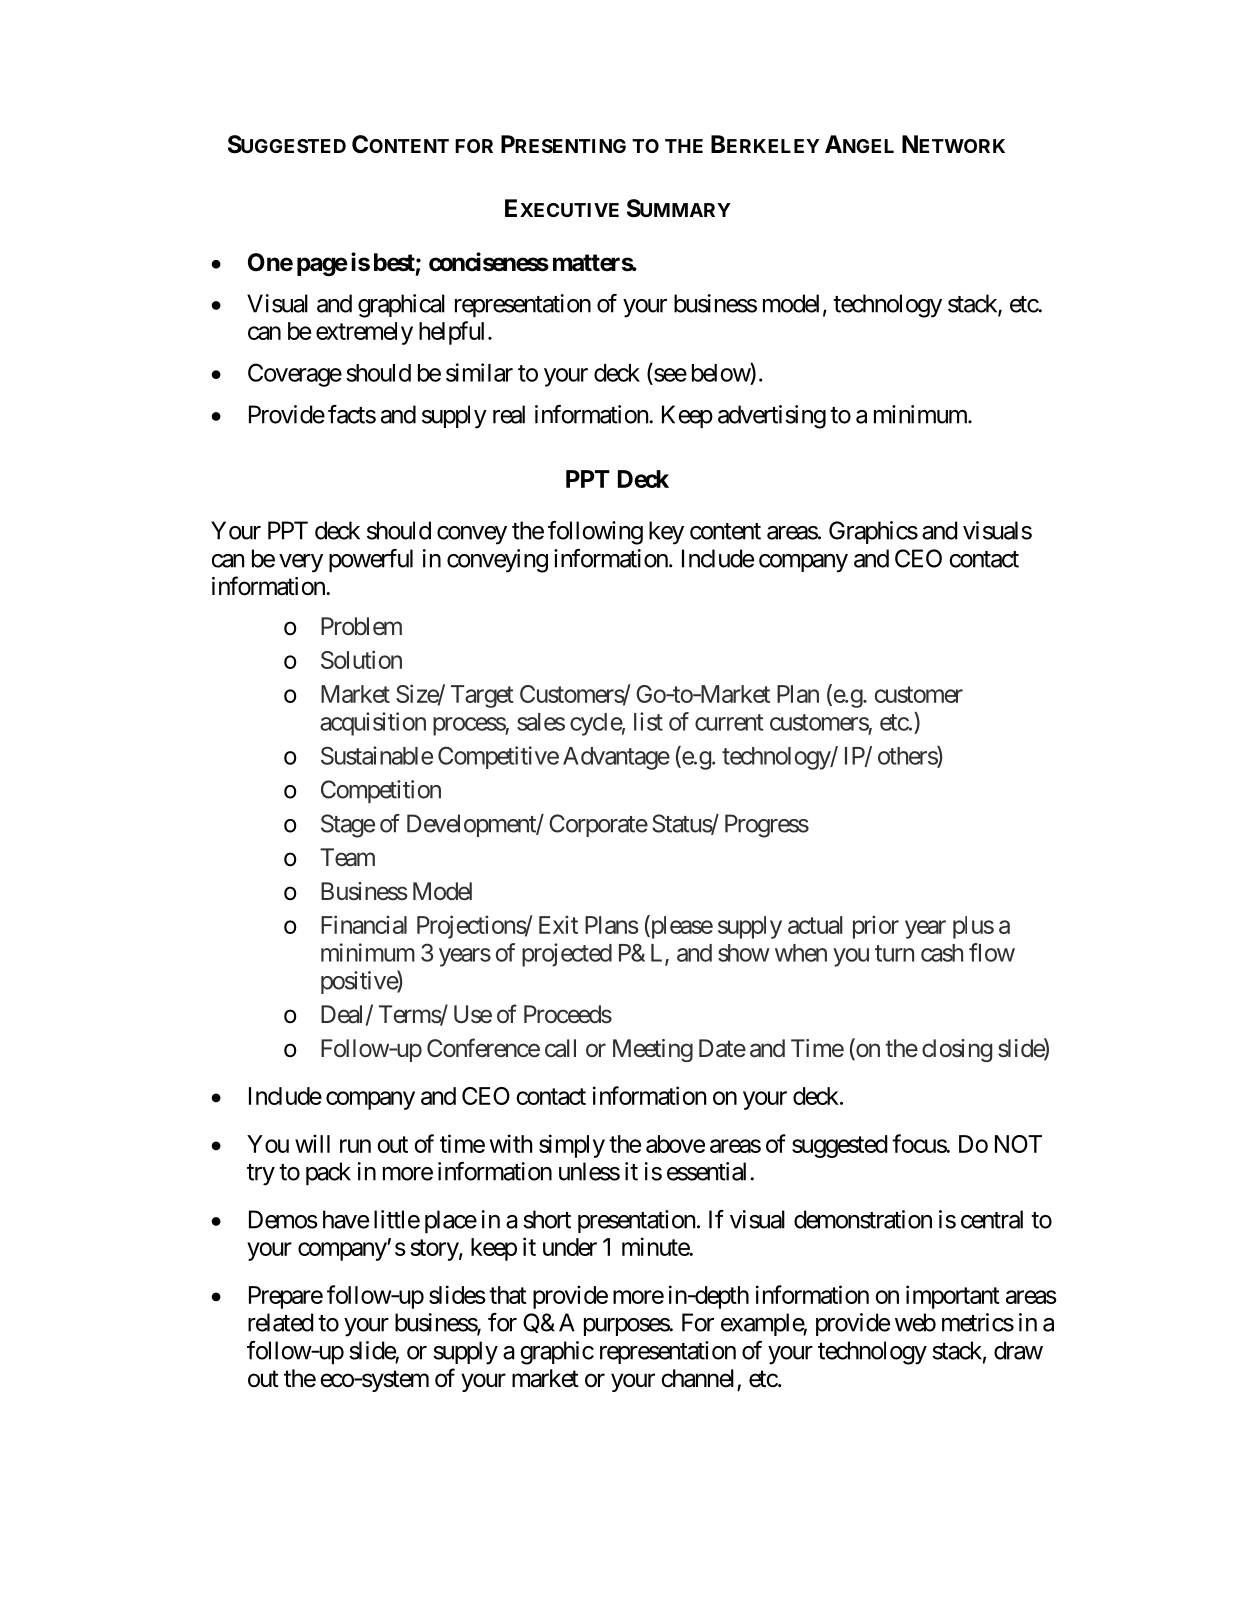 The width and height of the document is (1234, 1597). What do you see at coordinates (648, 721) in the document?
I see `list` at bounding box center [648, 721].
